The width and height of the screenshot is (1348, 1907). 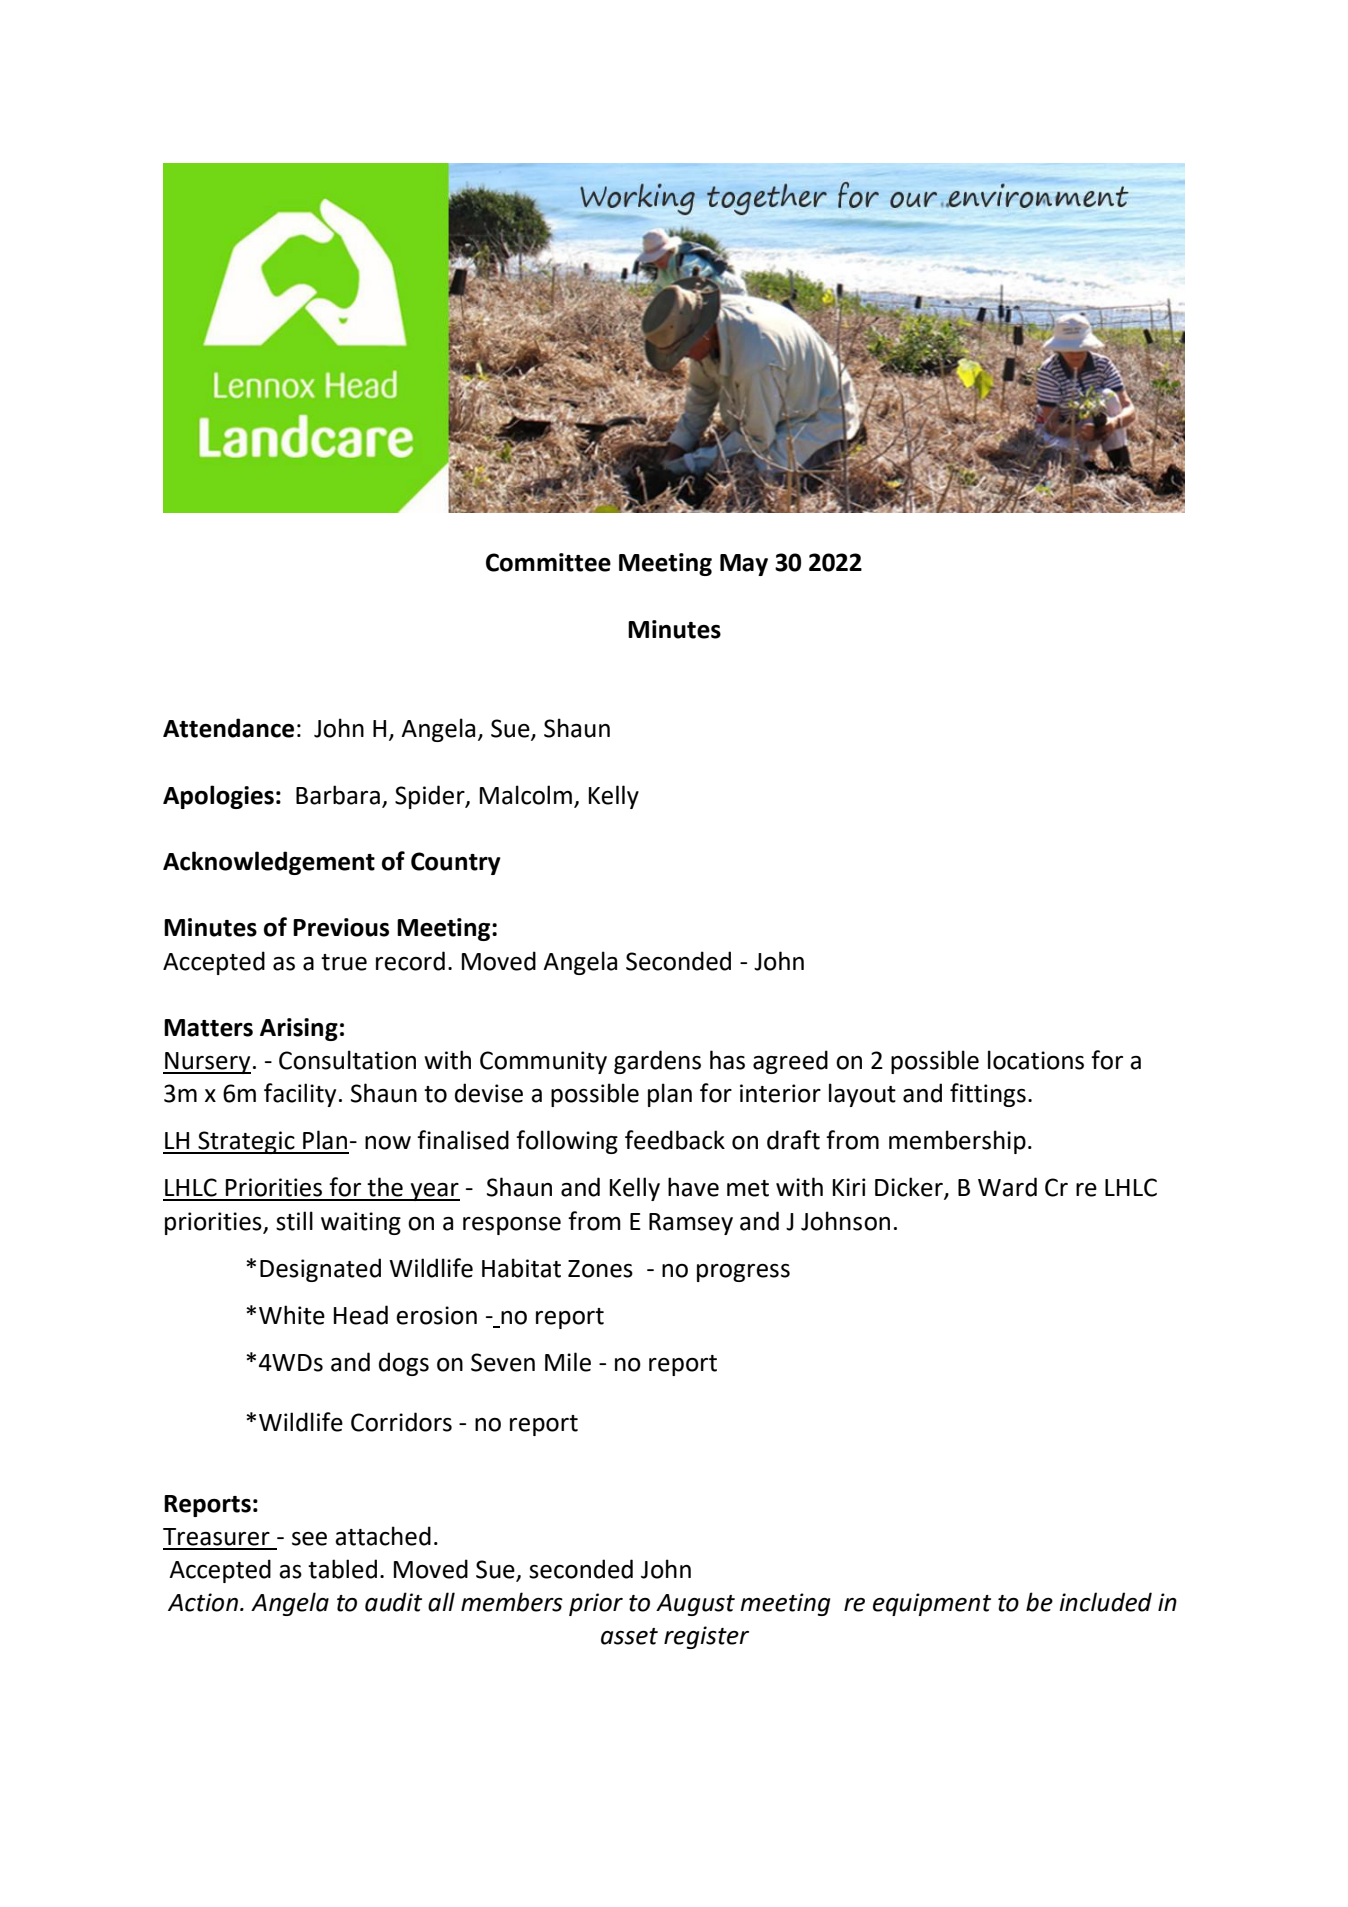 I want to click on Ward, so click(x=1007, y=1187).
